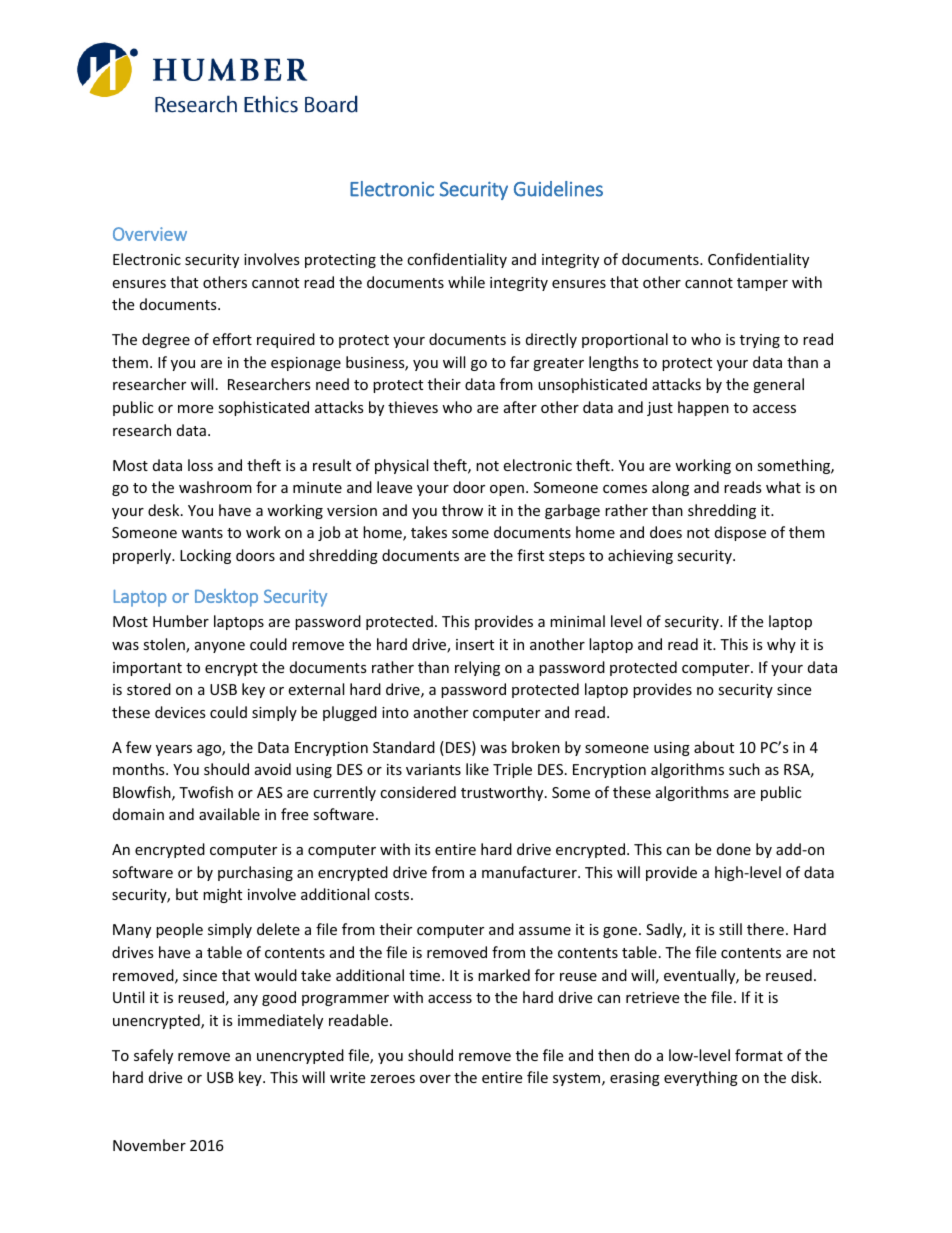 This screenshot has width=952, height=1233. I want to click on while, so click(466, 282).
